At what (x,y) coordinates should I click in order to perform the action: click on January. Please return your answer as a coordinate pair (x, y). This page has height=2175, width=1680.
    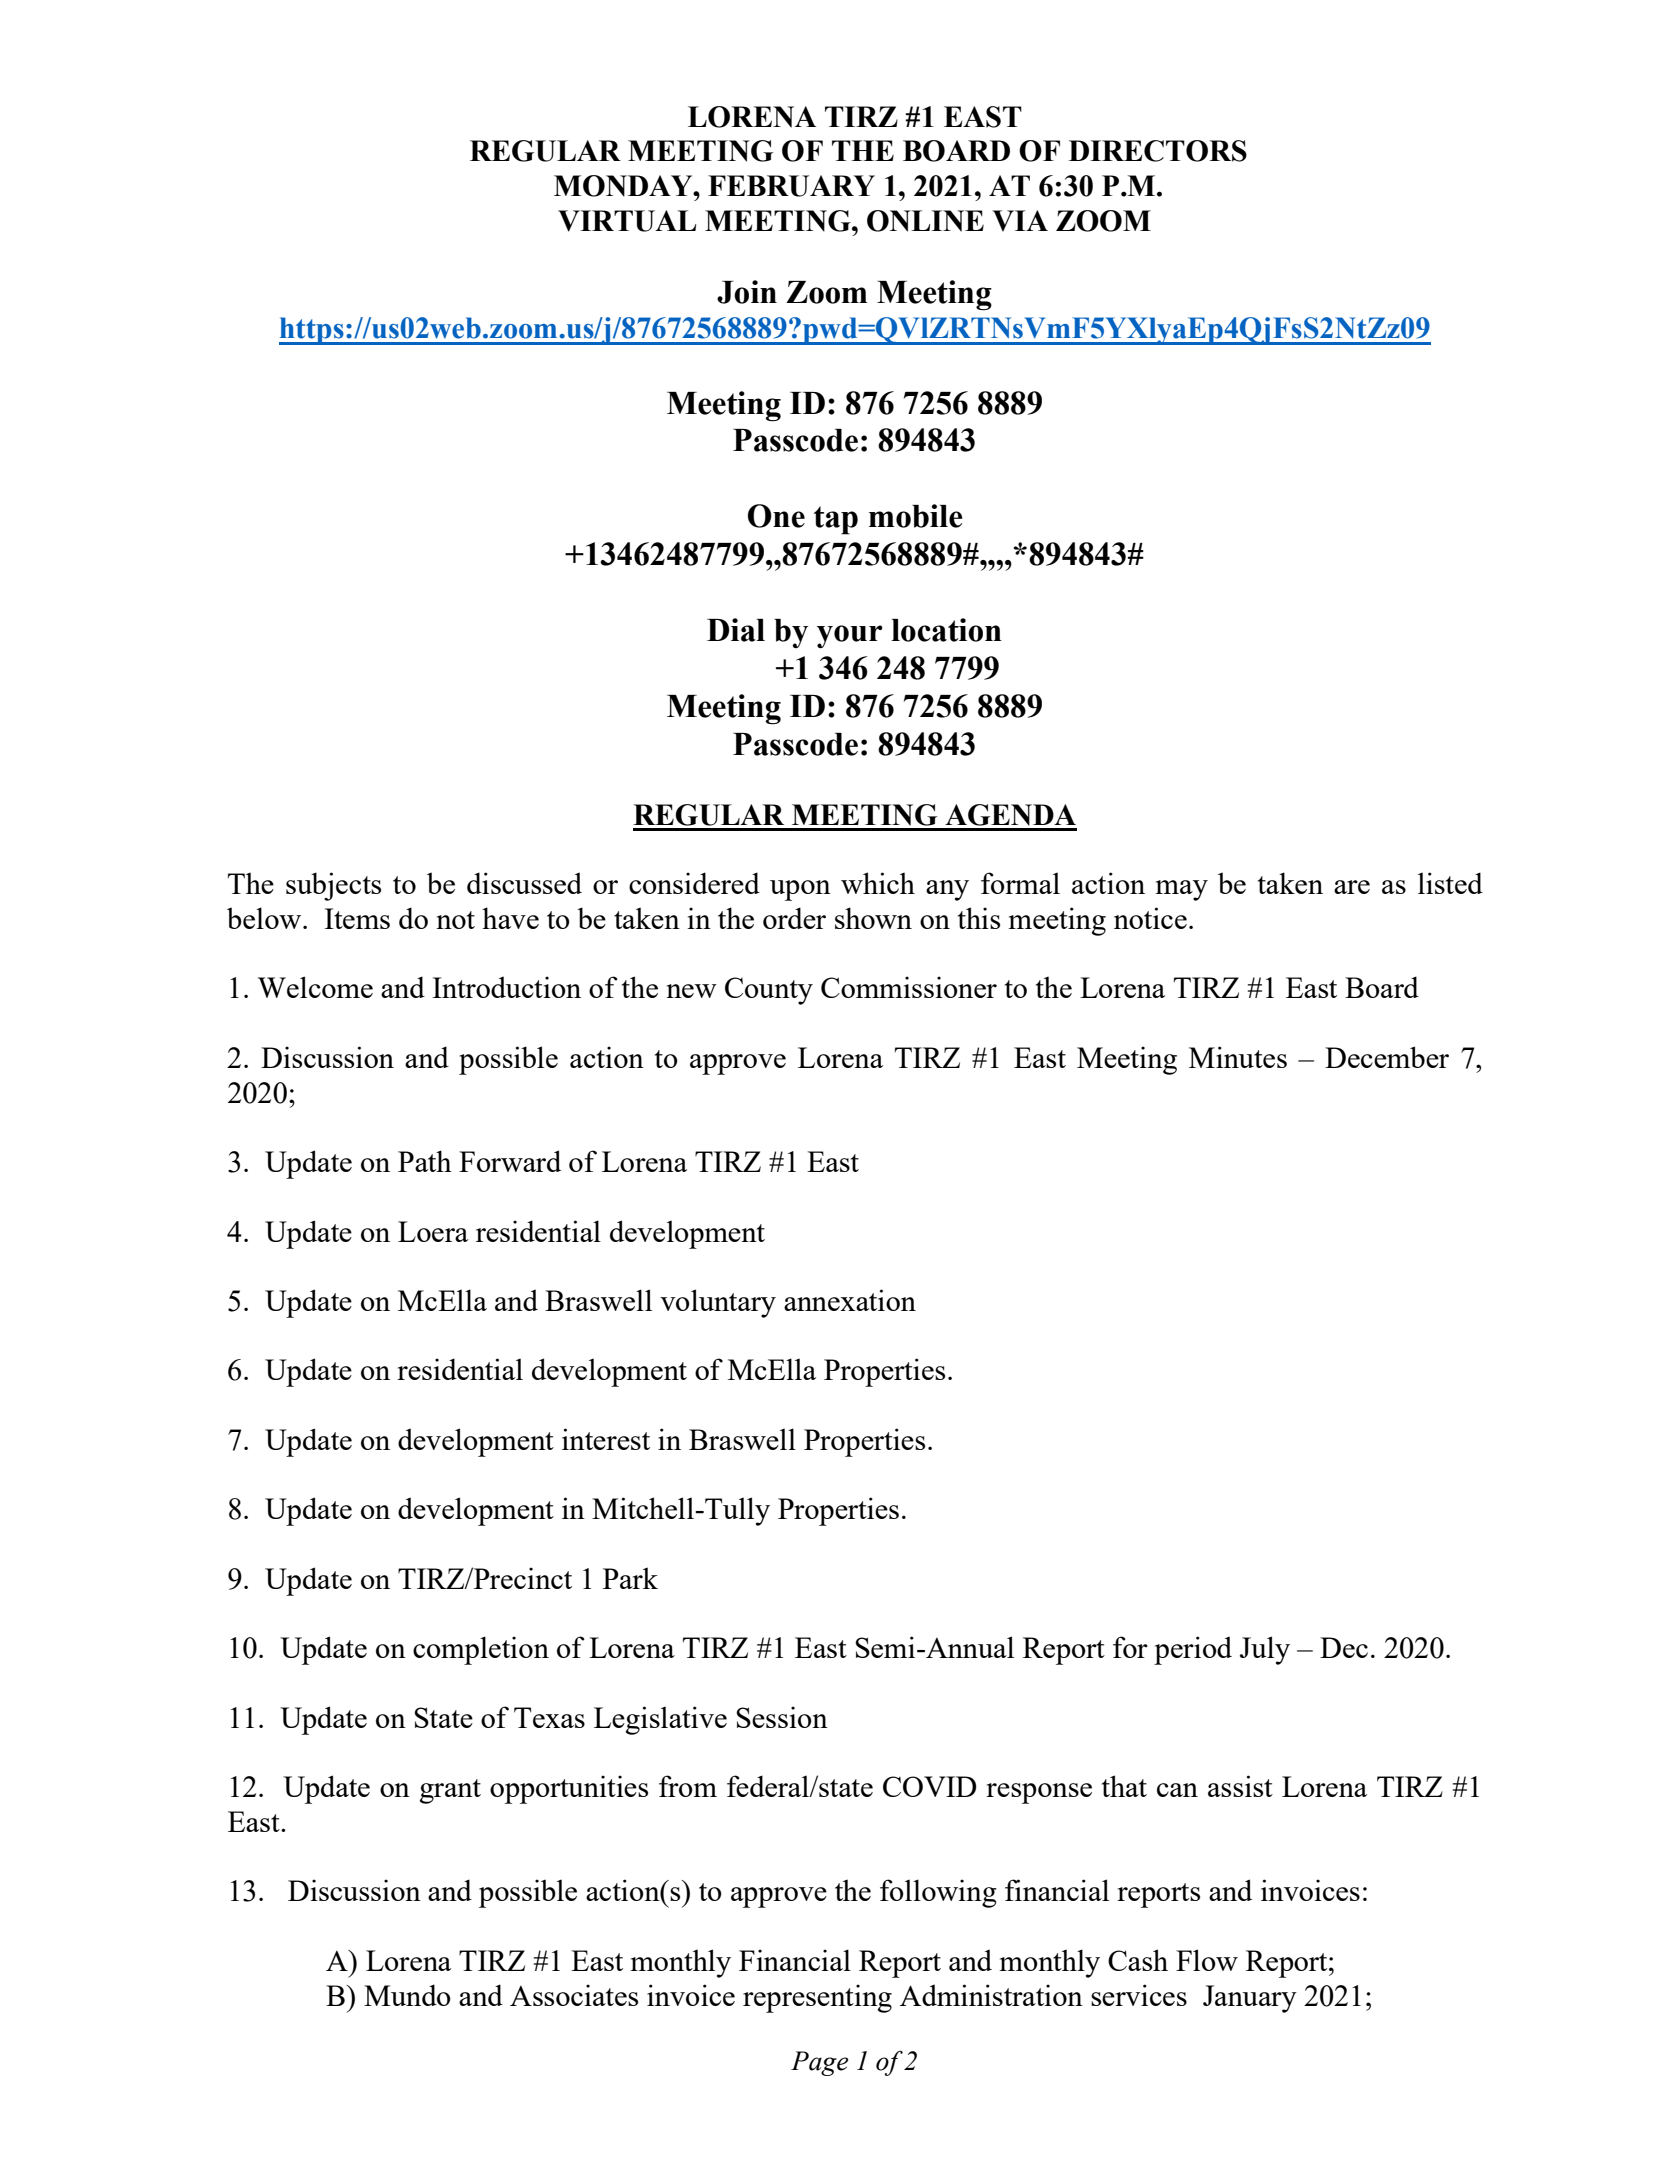
    Looking at the image, I should click on (1250, 1999).
